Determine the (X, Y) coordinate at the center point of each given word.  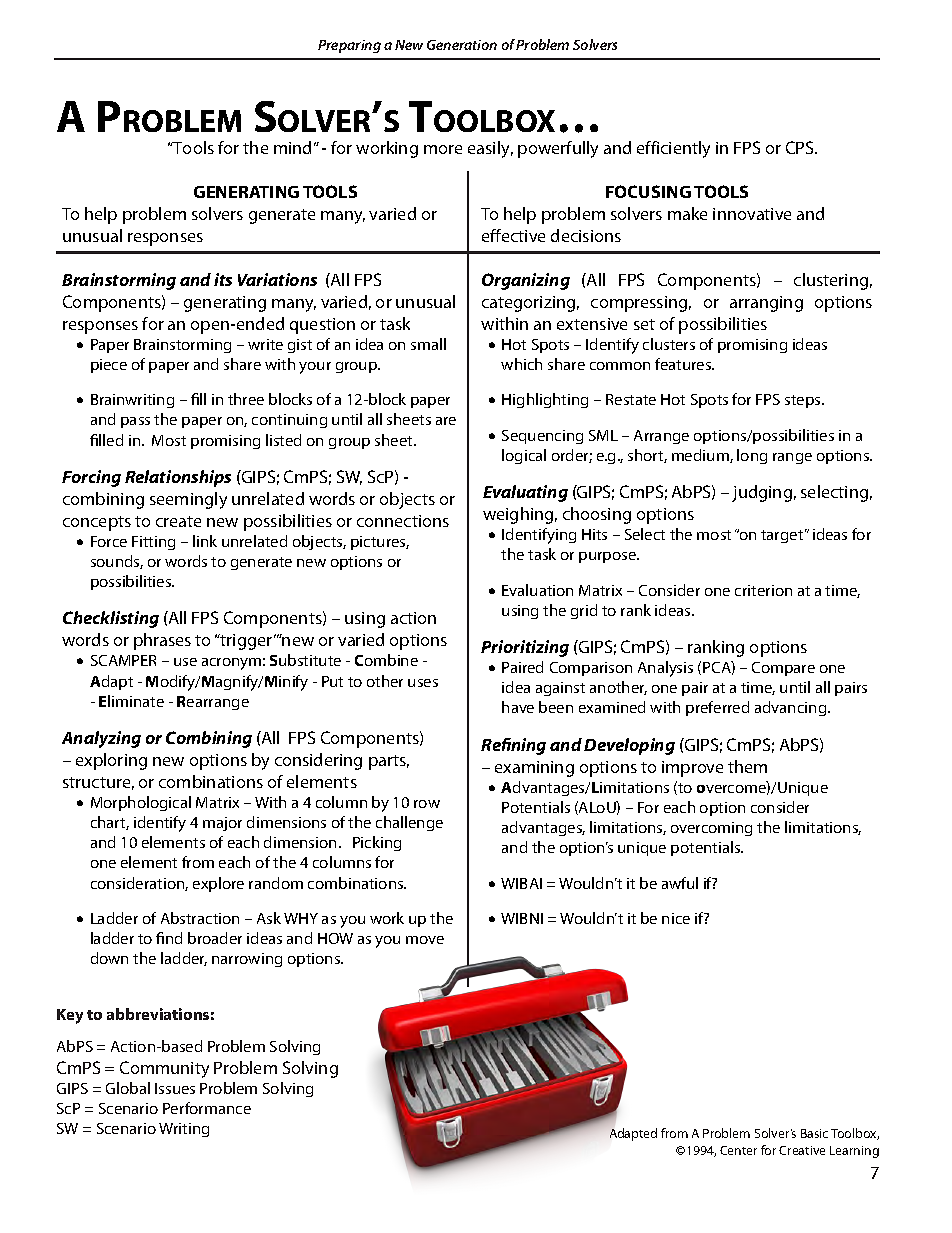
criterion (763, 590)
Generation (462, 45)
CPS (801, 147)
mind (292, 147)
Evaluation (537, 590)
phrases (162, 641)
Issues (175, 1088)
